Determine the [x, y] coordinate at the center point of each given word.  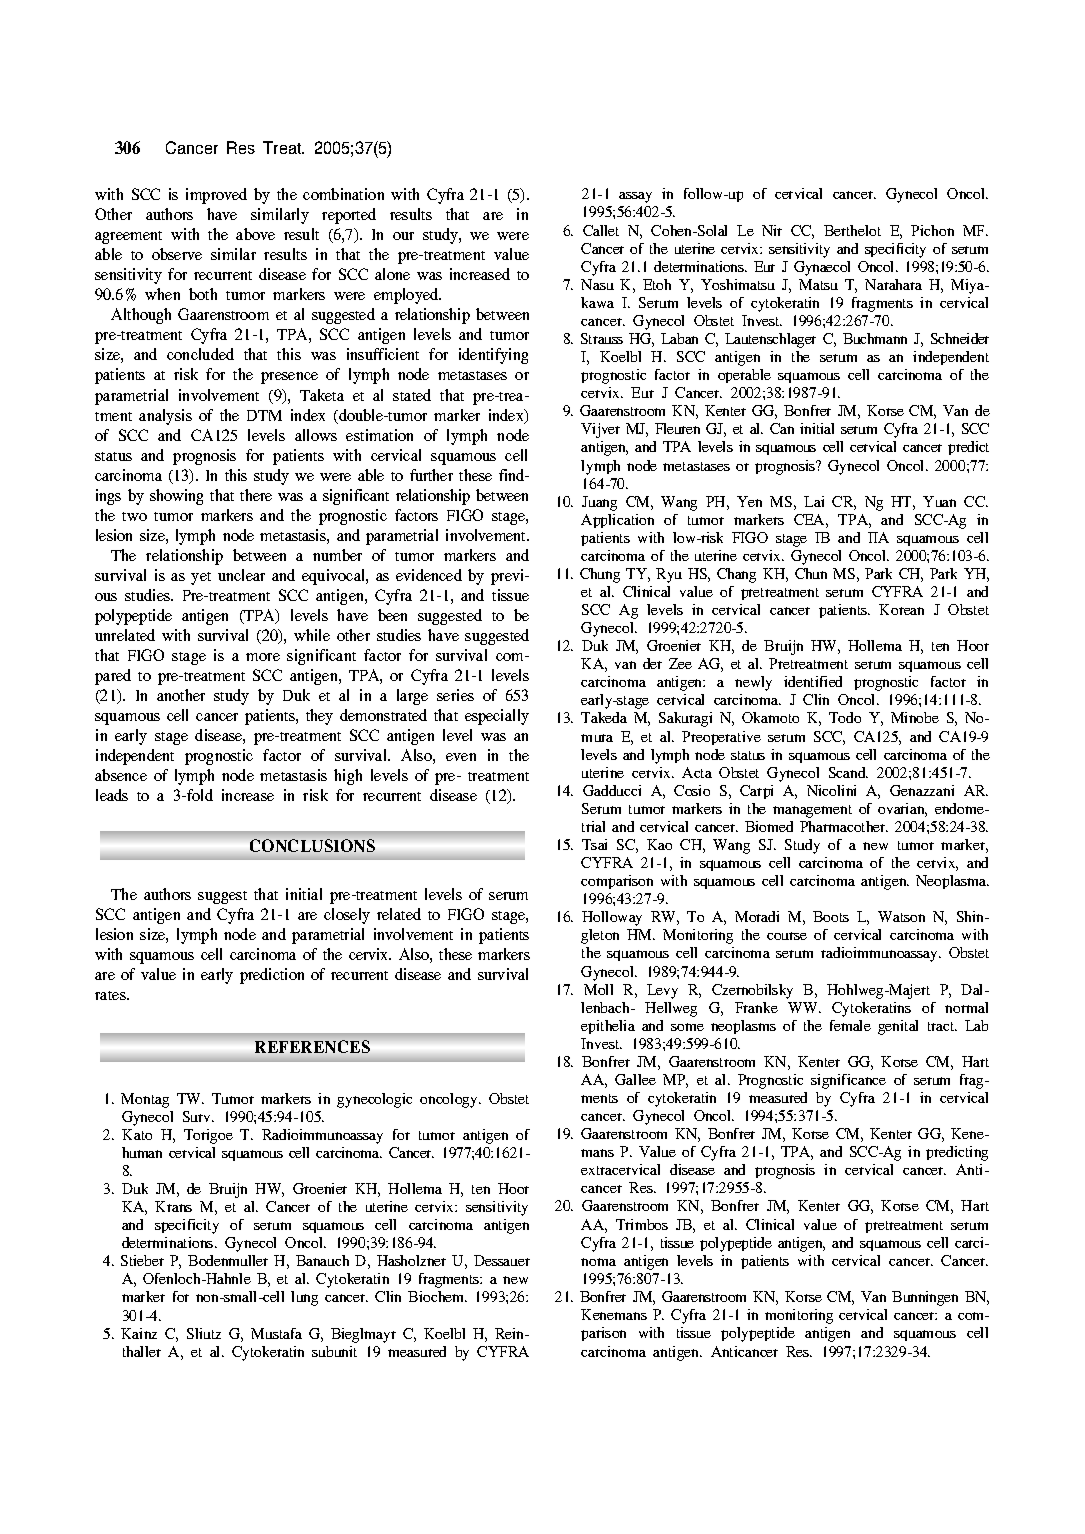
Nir [772, 230]
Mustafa [276, 1333]
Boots [831, 916]
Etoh [657, 284]
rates [111, 995]
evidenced [429, 575]
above [255, 234]
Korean [901, 609]
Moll [598, 989]
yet [201, 578]
